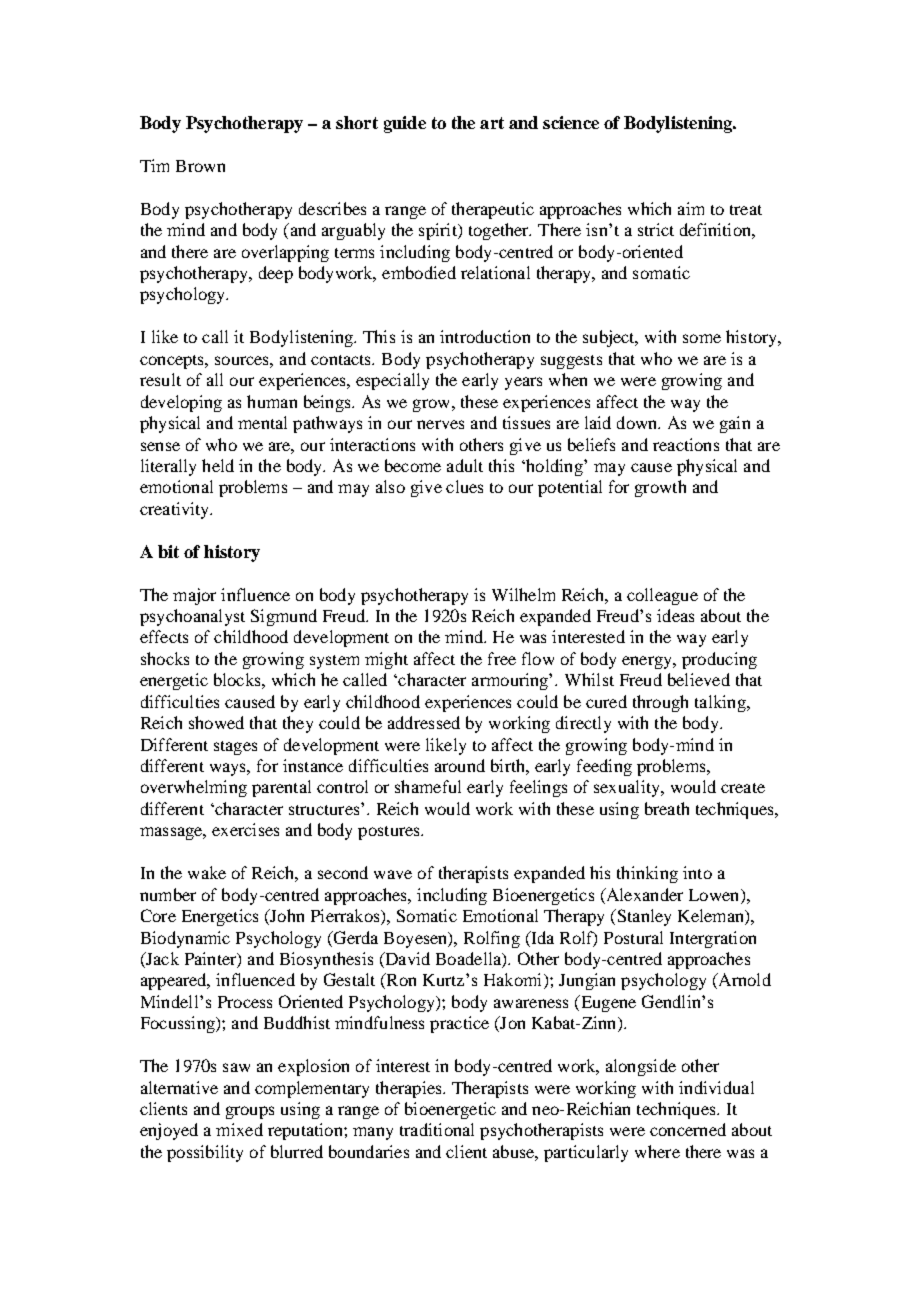  What do you see at coordinates (200, 166) in the screenshot?
I see `Brown` at bounding box center [200, 166].
